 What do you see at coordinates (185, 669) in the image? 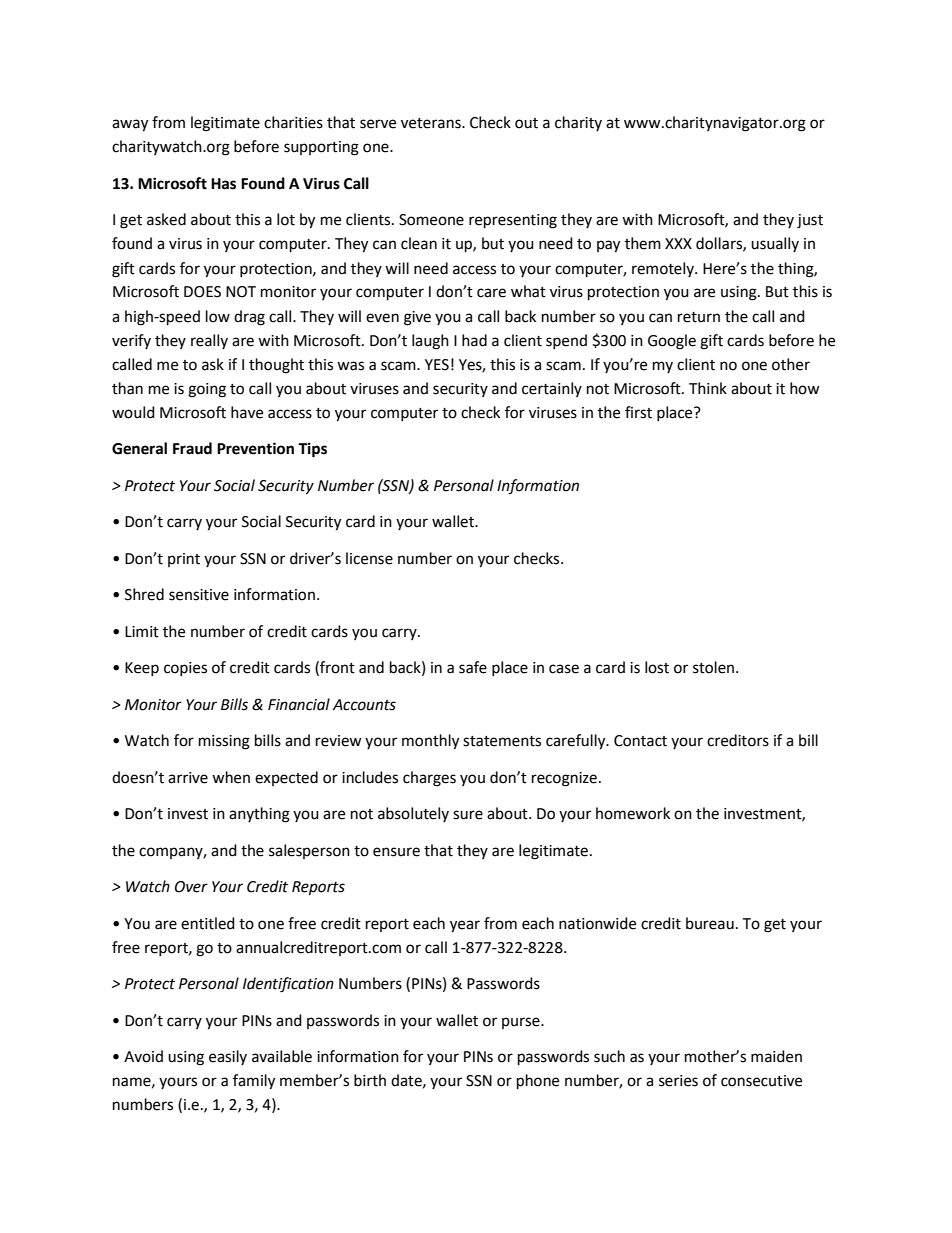
I see `copies` at bounding box center [185, 669].
